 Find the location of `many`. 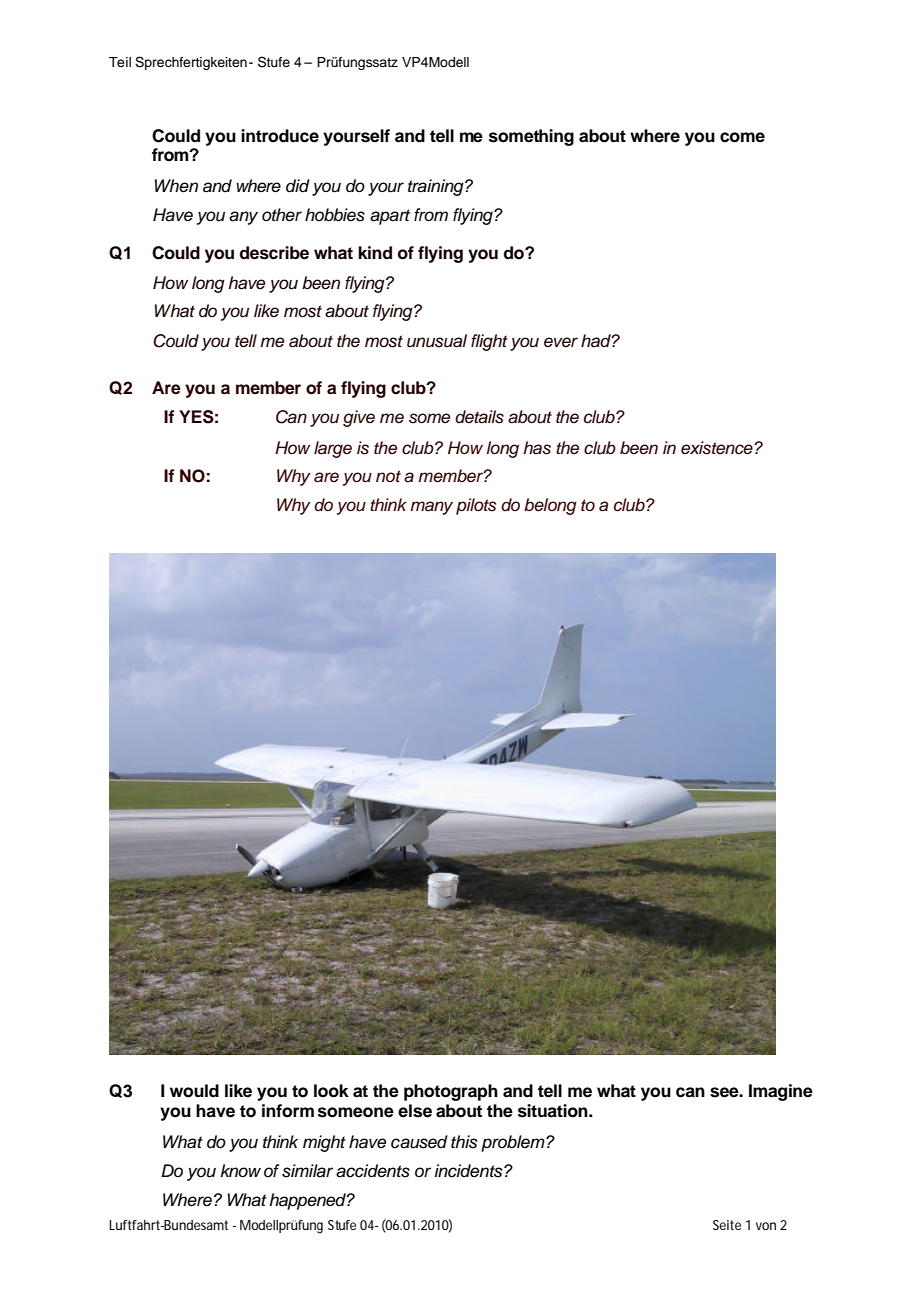

many is located at coordinates (431, 508).
